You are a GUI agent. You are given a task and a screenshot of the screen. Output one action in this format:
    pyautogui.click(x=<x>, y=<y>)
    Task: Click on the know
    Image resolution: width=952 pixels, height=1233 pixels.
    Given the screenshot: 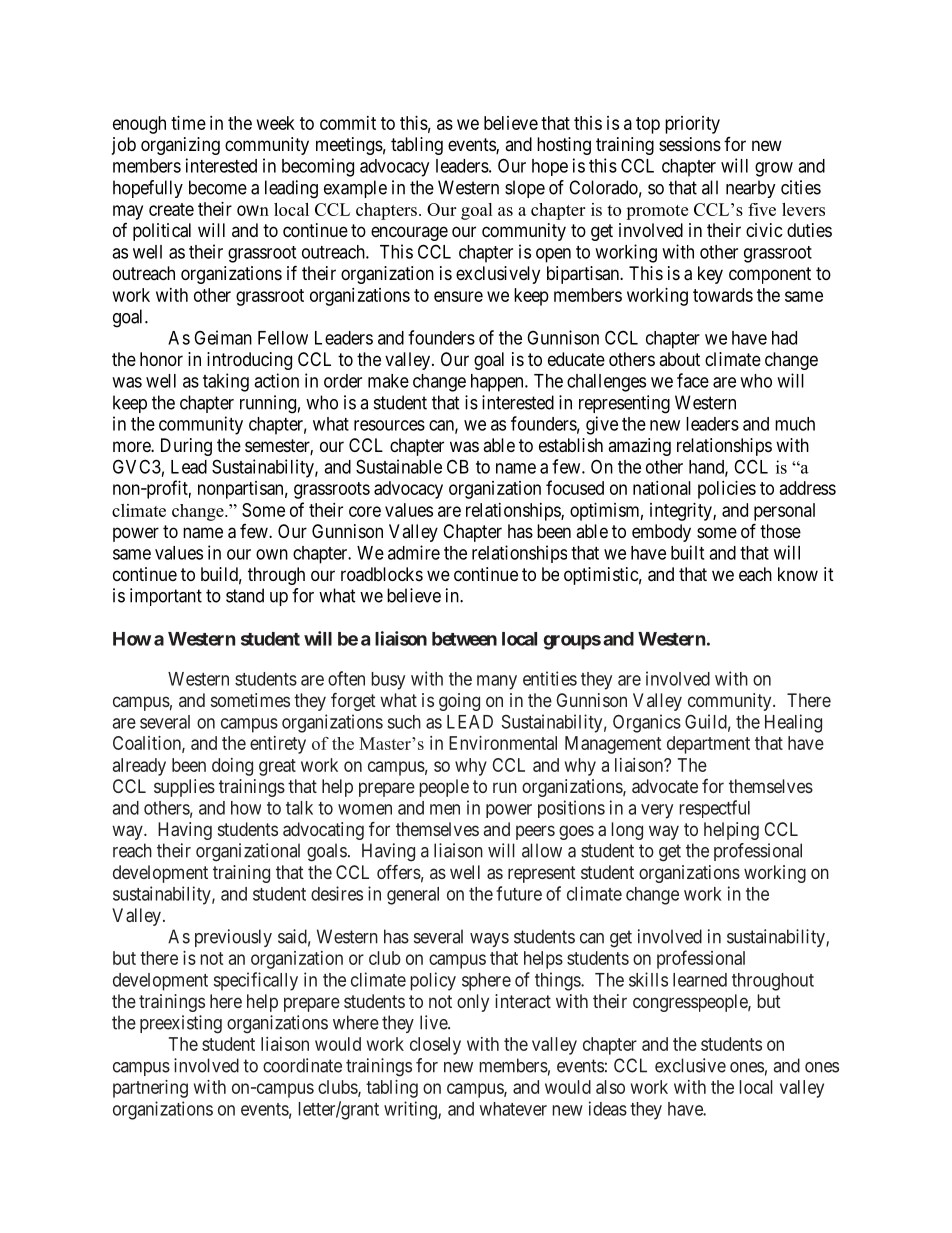 What is the action you would take?
    pyautogui.click(x=798, y=574)
